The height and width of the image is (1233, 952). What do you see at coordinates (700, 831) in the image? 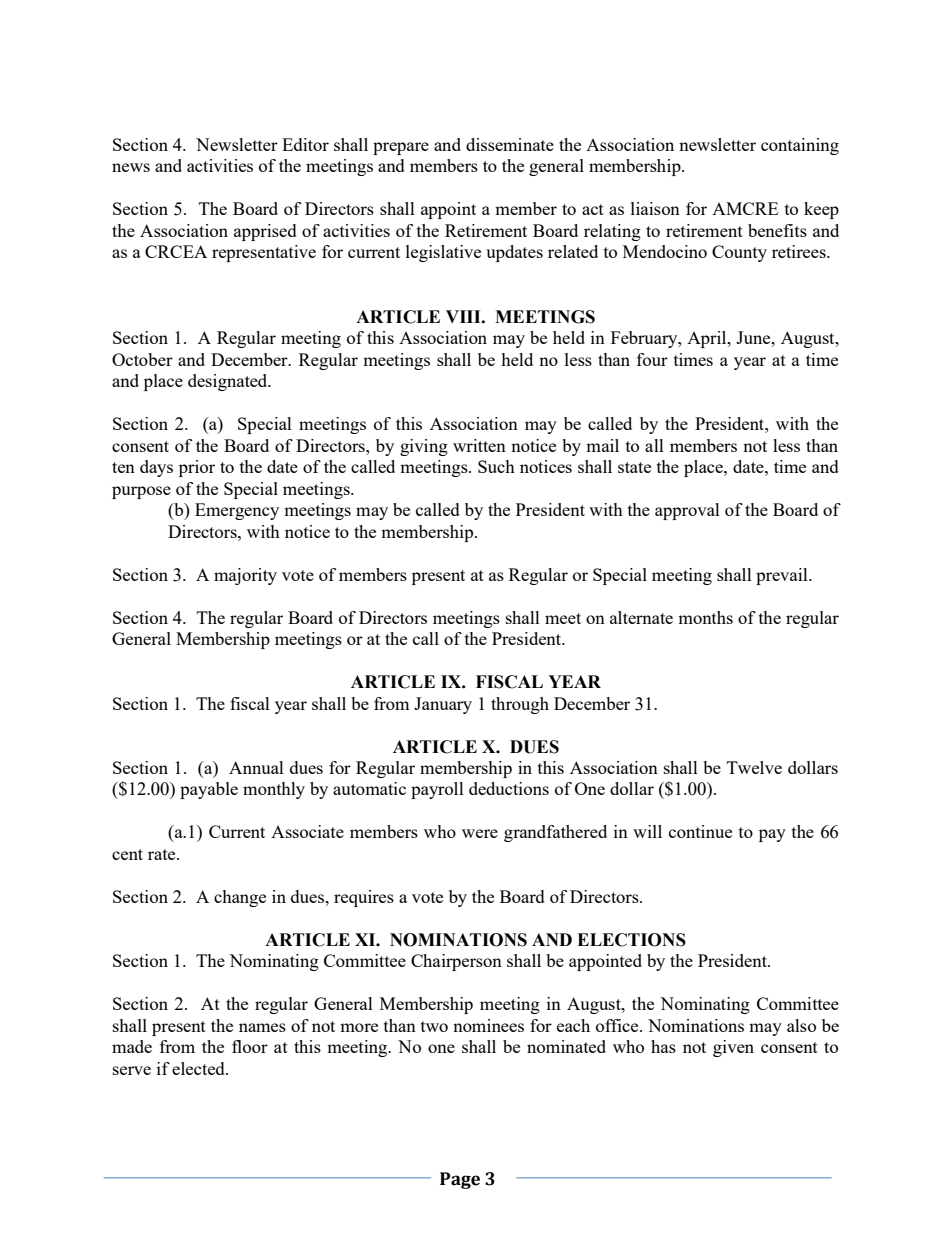
I see `continue` at bounding box center [700, 831].
